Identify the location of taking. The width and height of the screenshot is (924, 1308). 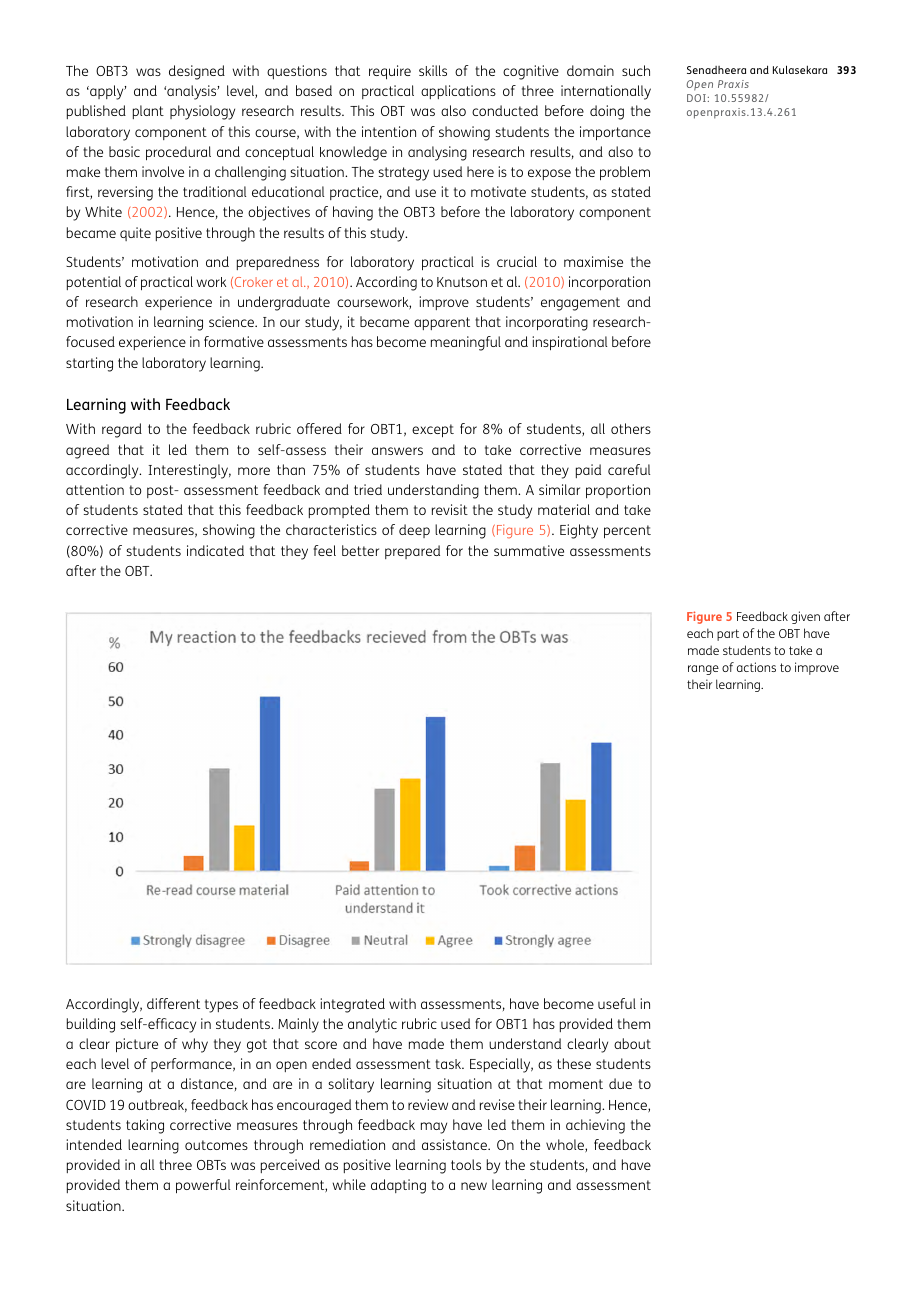
(145, 1126).
